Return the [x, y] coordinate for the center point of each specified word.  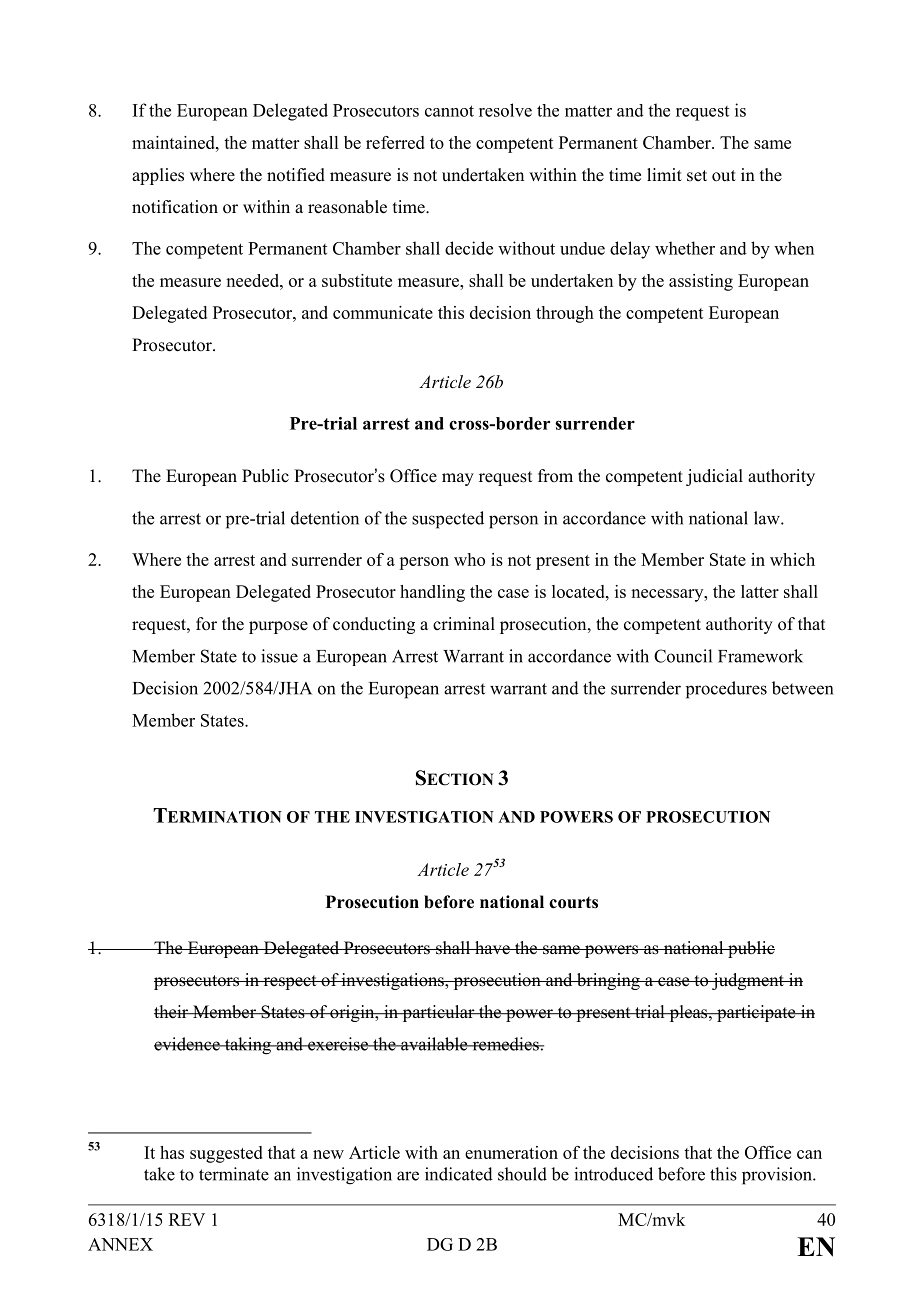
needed [253, 280]
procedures [726, 690]
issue [279, 656]
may [458, 479]
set [697, 176]
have [492, 948]
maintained [174, 142]
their [172, 1012]
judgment [748, 981]
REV [187, 1219]
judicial [714, 477]
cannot [449, 111]
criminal [464, 623]
